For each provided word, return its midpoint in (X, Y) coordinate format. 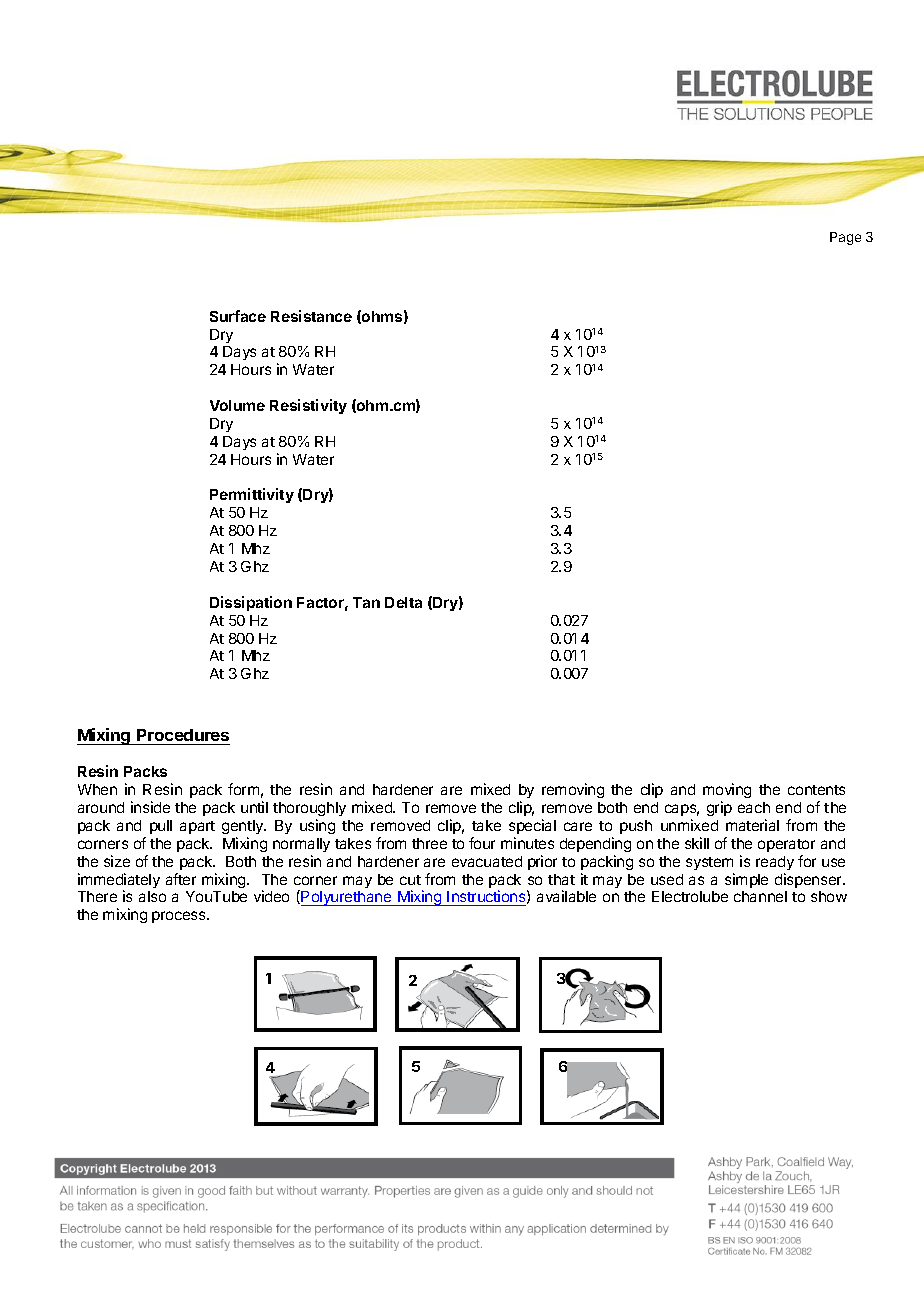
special (532, 826)
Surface (238, 316)
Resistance (311, 316)
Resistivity (308, 406)
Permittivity (252, 495)
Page (845, 238)
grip (719, 808)
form (243, 789)
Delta (403, 602)
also (152, 896)
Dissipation (251, 603)
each (754, 807)
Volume (237, 405)
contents (816, 790)
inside (150, 807)
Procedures (183, 735)
